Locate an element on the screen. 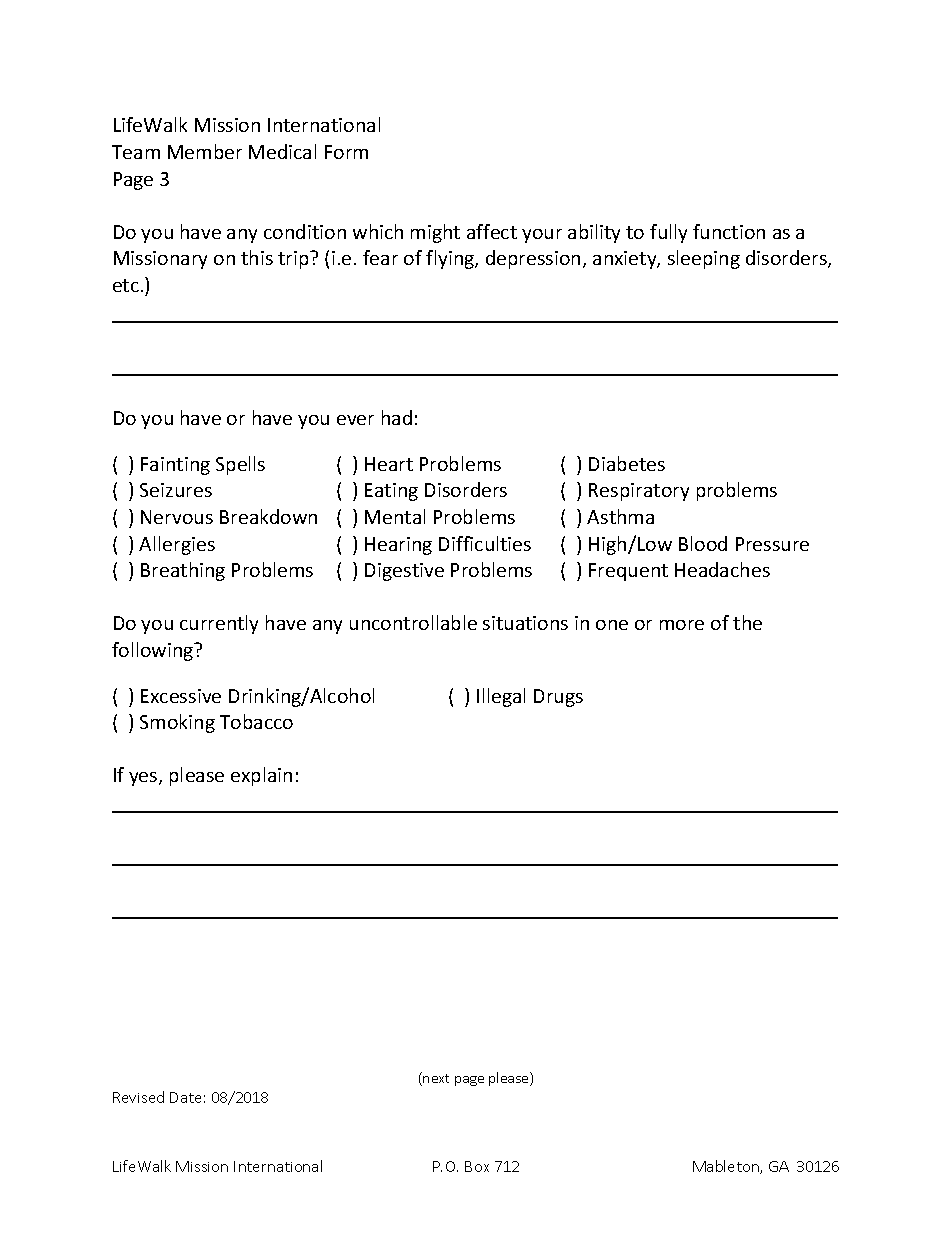 The width and height of the screenshot is (952, 1233). Member is located at coordinates (205, 151).
